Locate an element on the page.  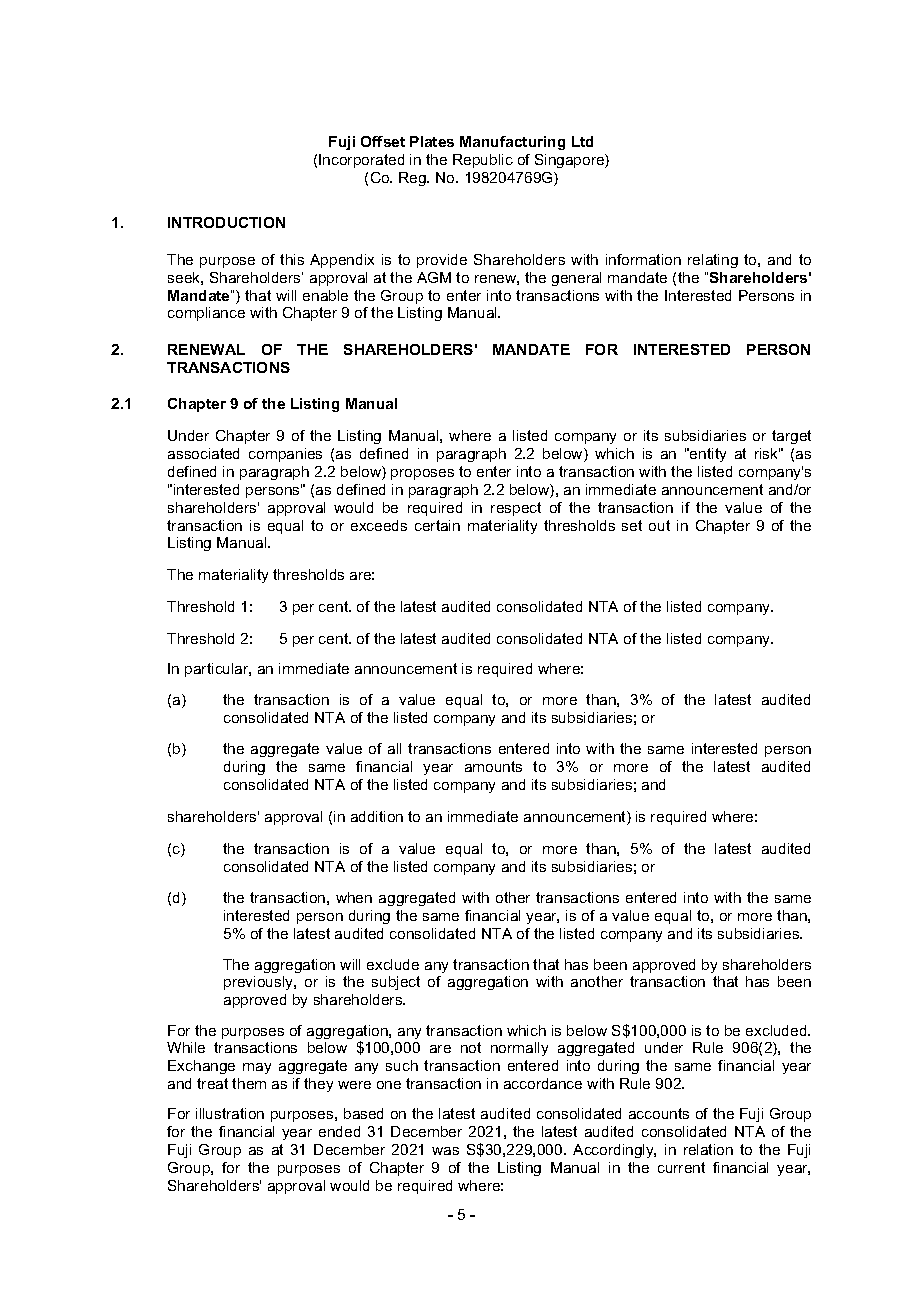
risk is located at coordinates (767, 453).
